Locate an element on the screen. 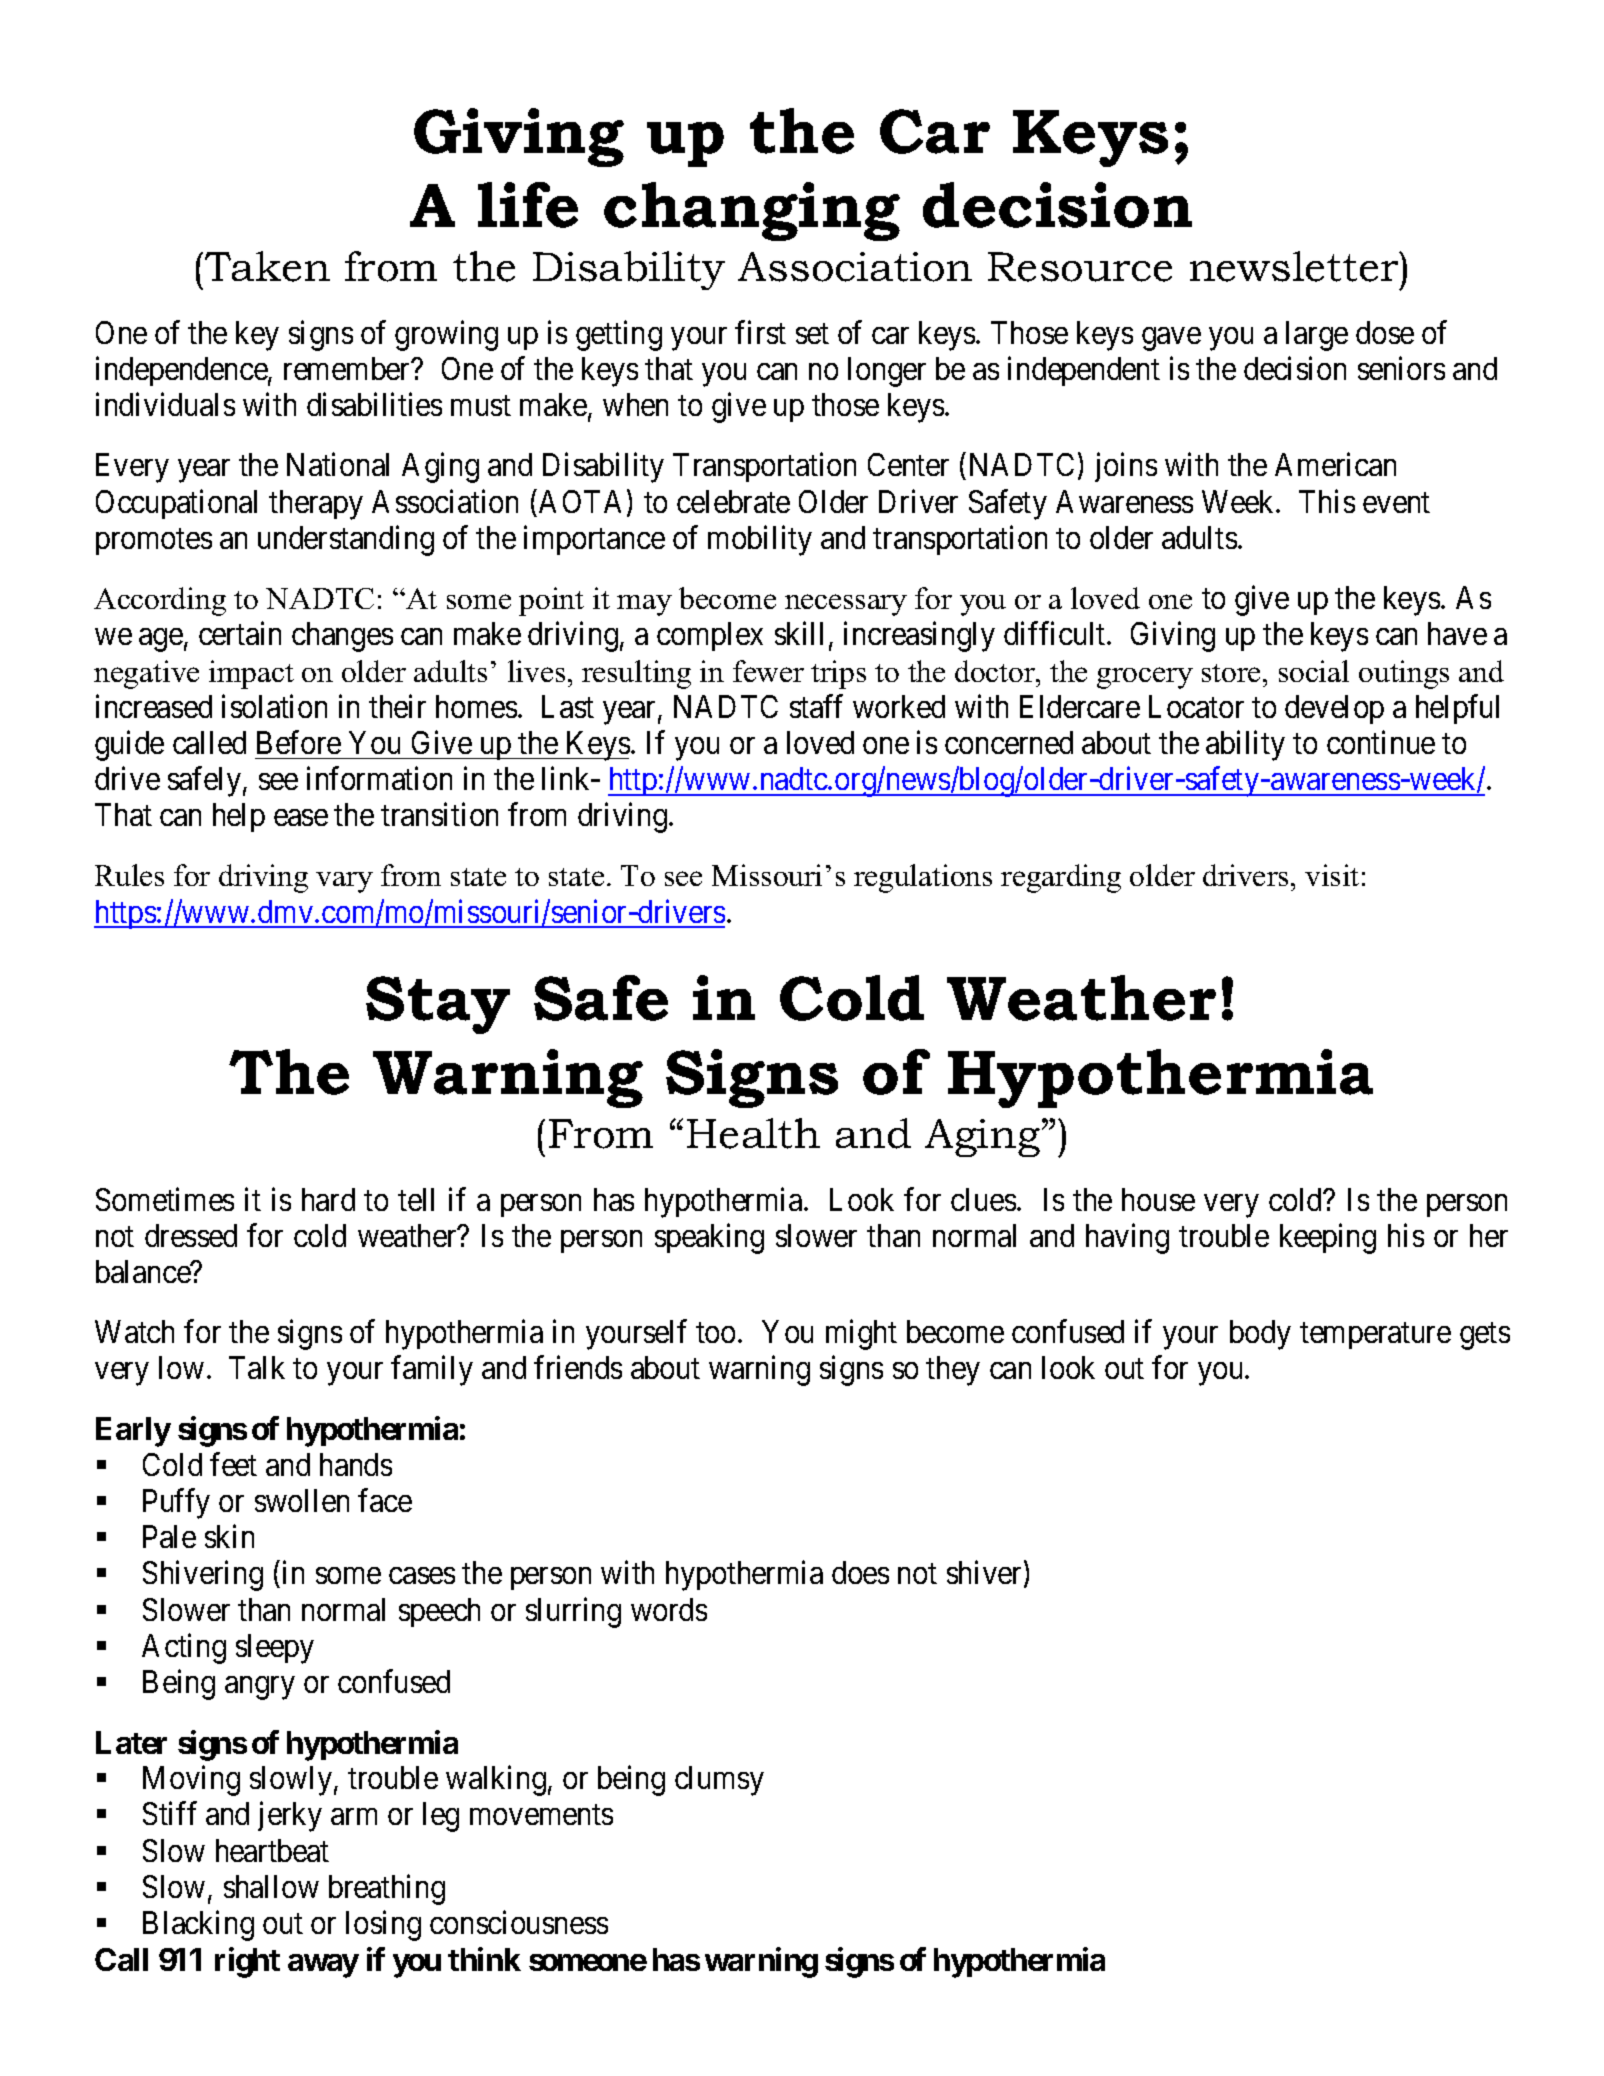 This screenshot has height=2076, width=1604. shallow is located at coordinates (271, 1886).
